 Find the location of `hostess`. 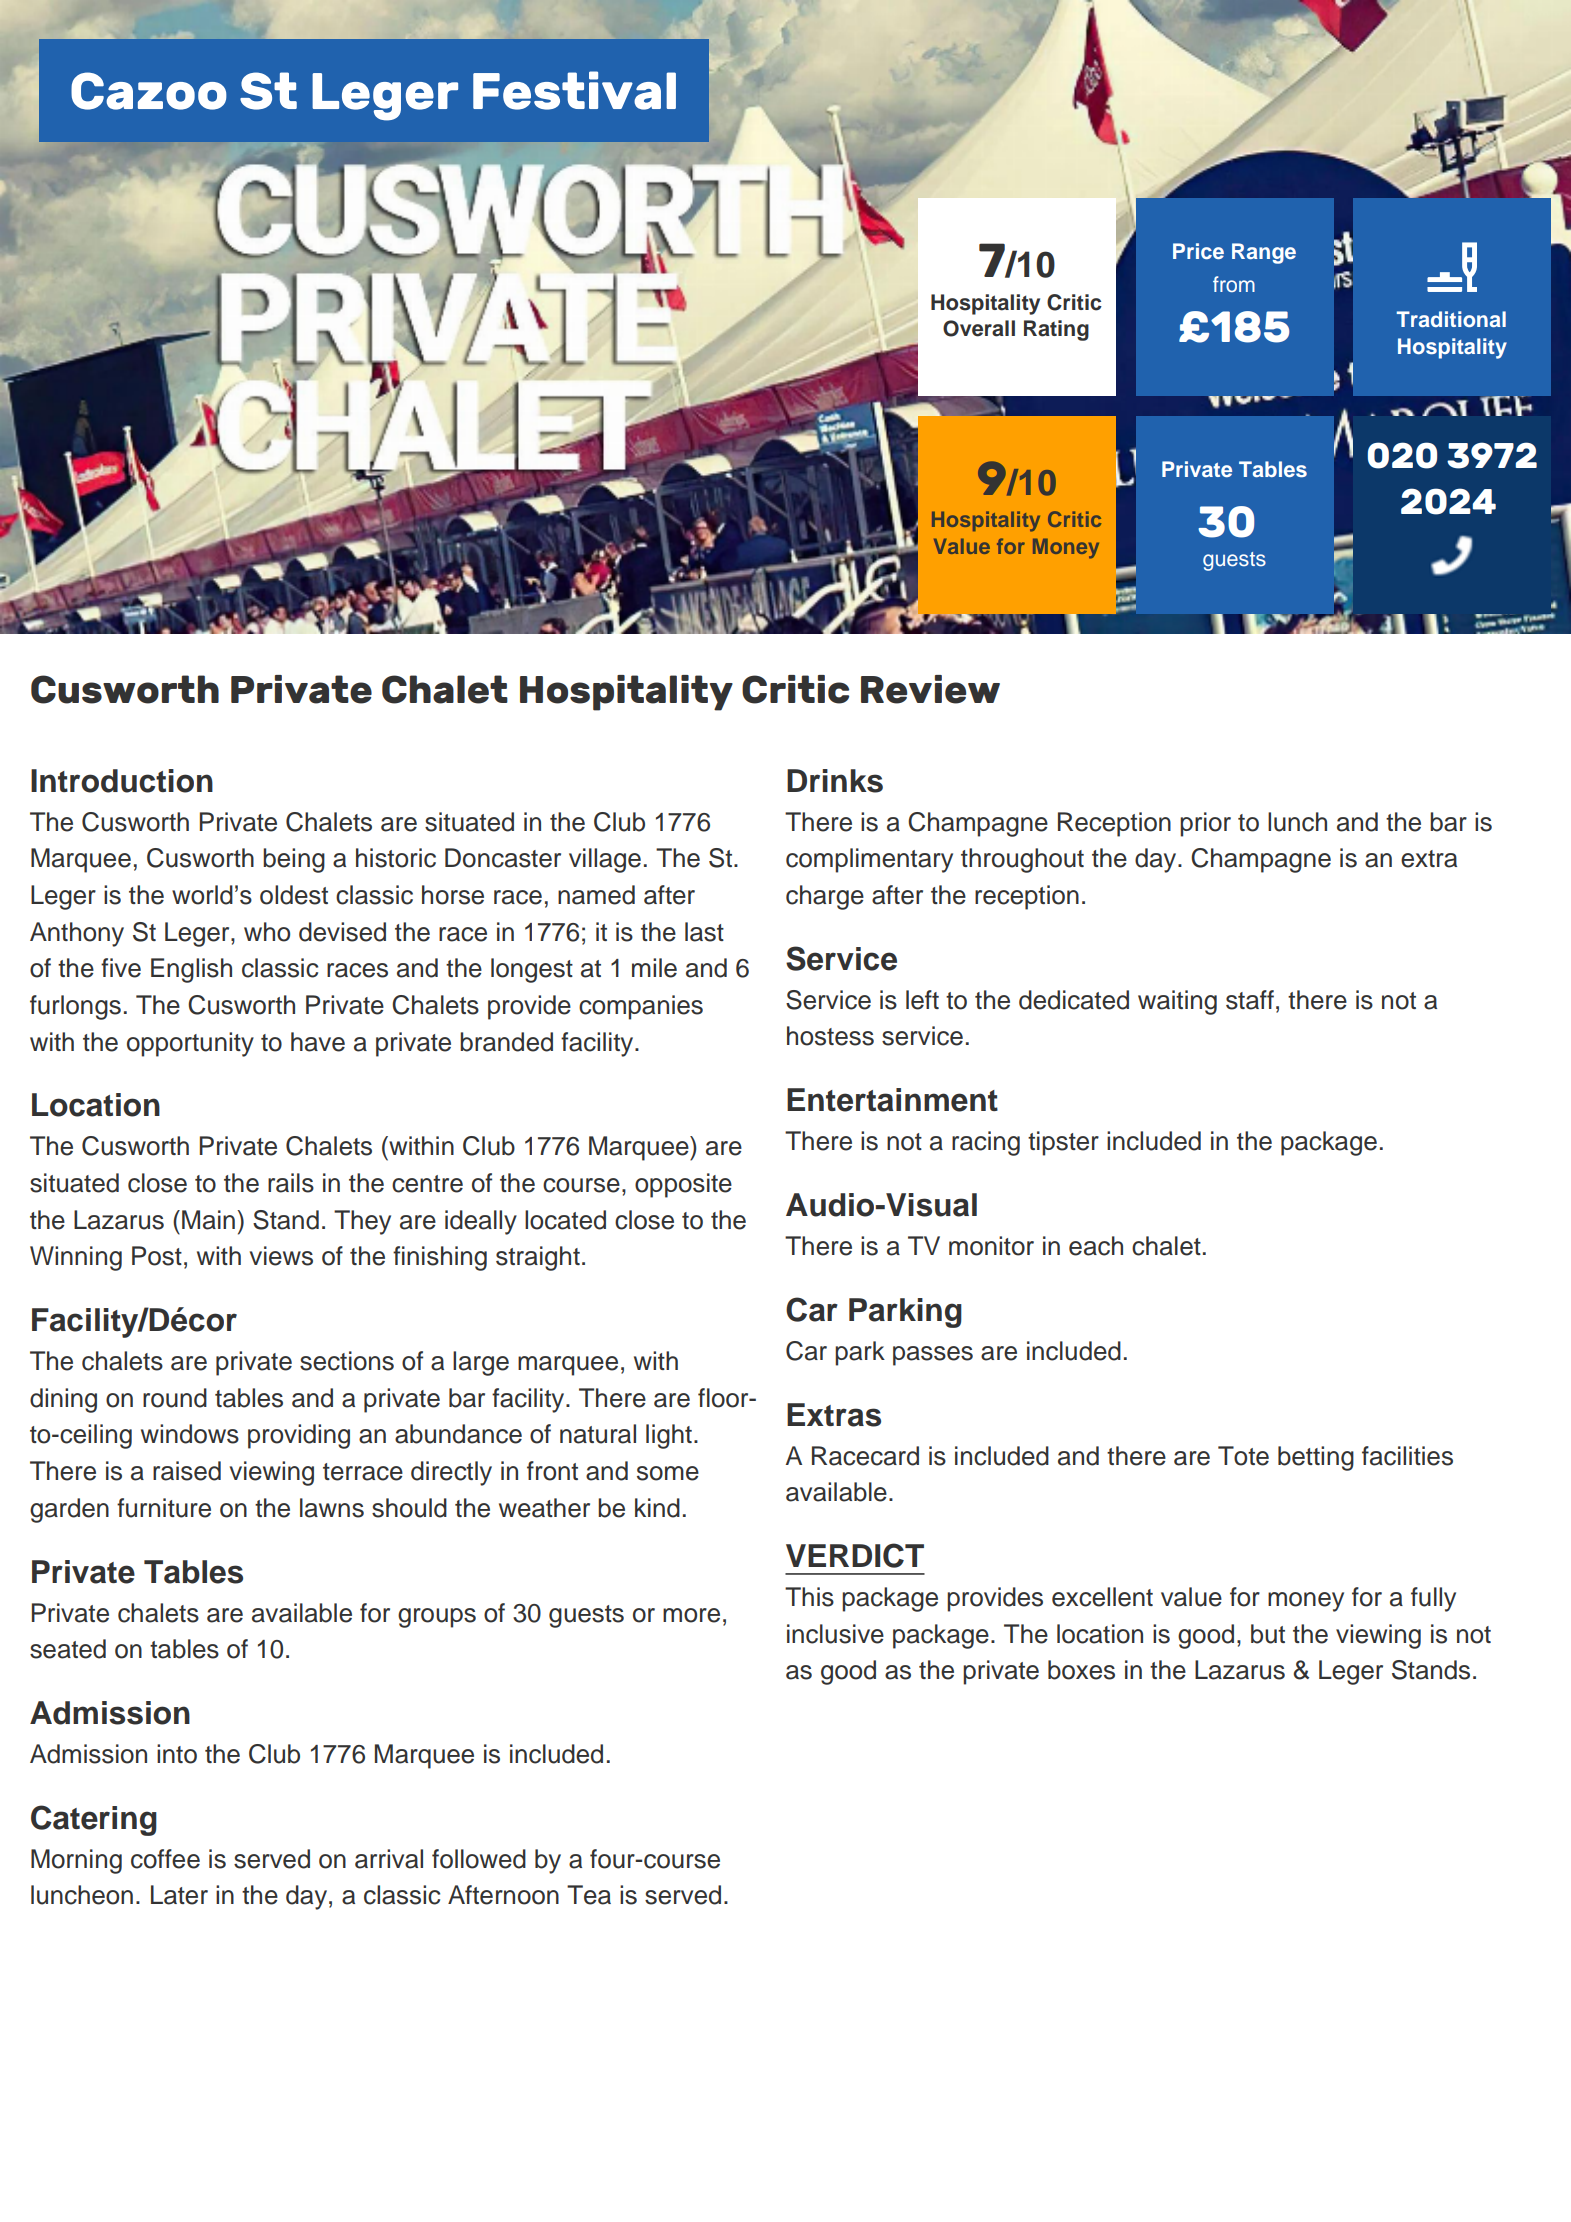

hostess is located at coordinates (830, 1036).
